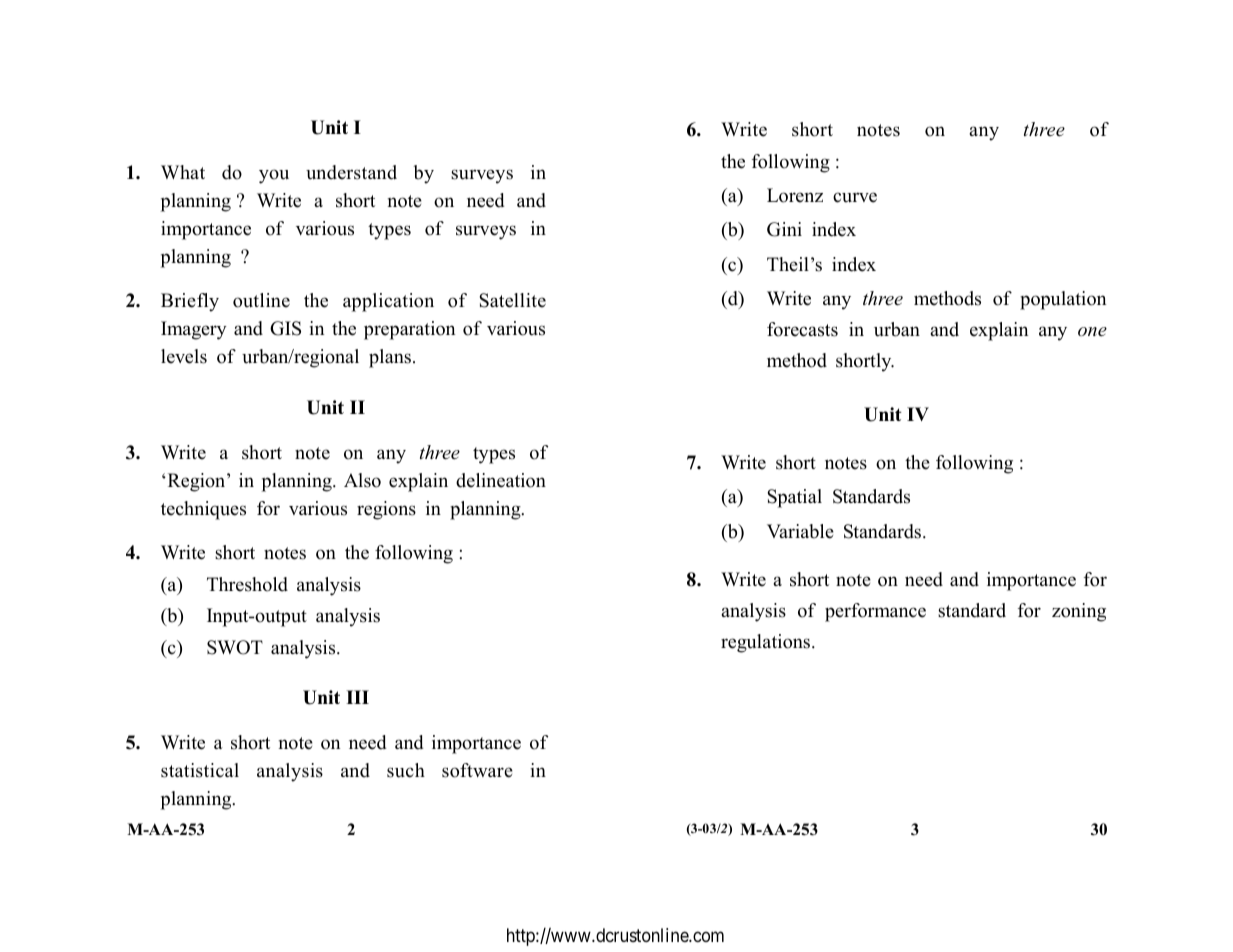 The height and width of the screenshot is (952, 1233). I want to click on statistical, so click(200, 770).
